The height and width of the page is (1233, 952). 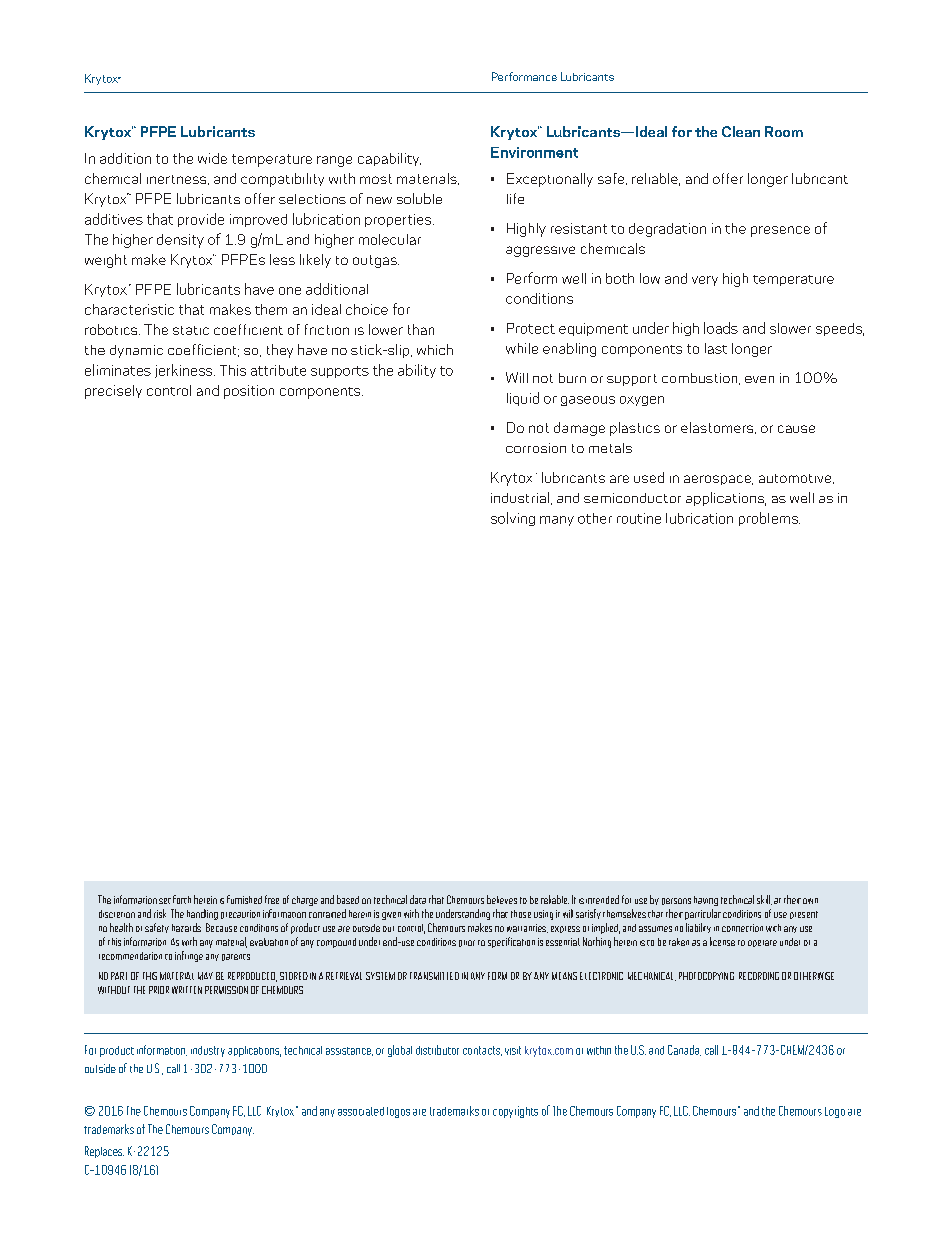 I want to click on wide, so click(x=212, y=158).
